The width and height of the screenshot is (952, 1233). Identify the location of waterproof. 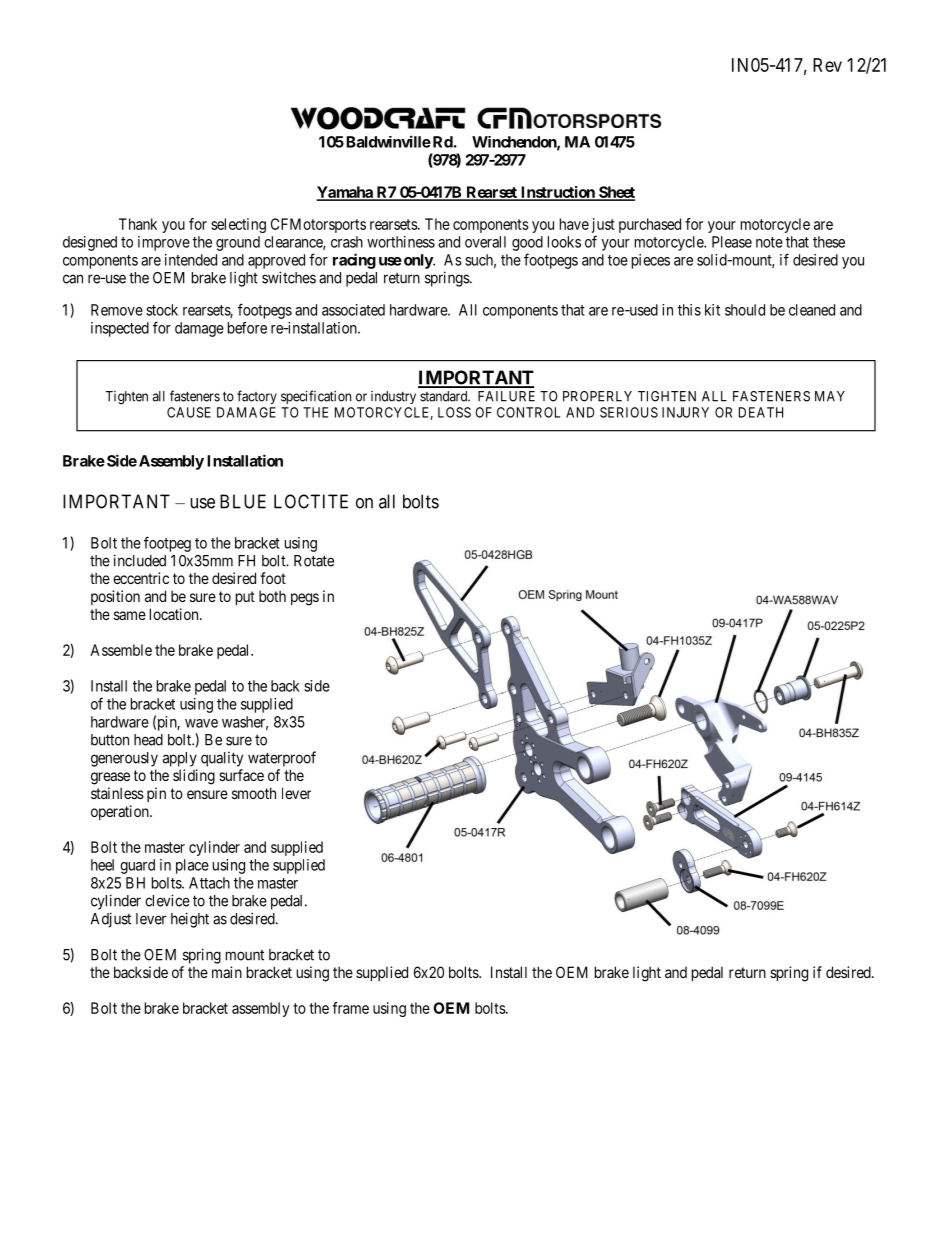
(282, 759).
